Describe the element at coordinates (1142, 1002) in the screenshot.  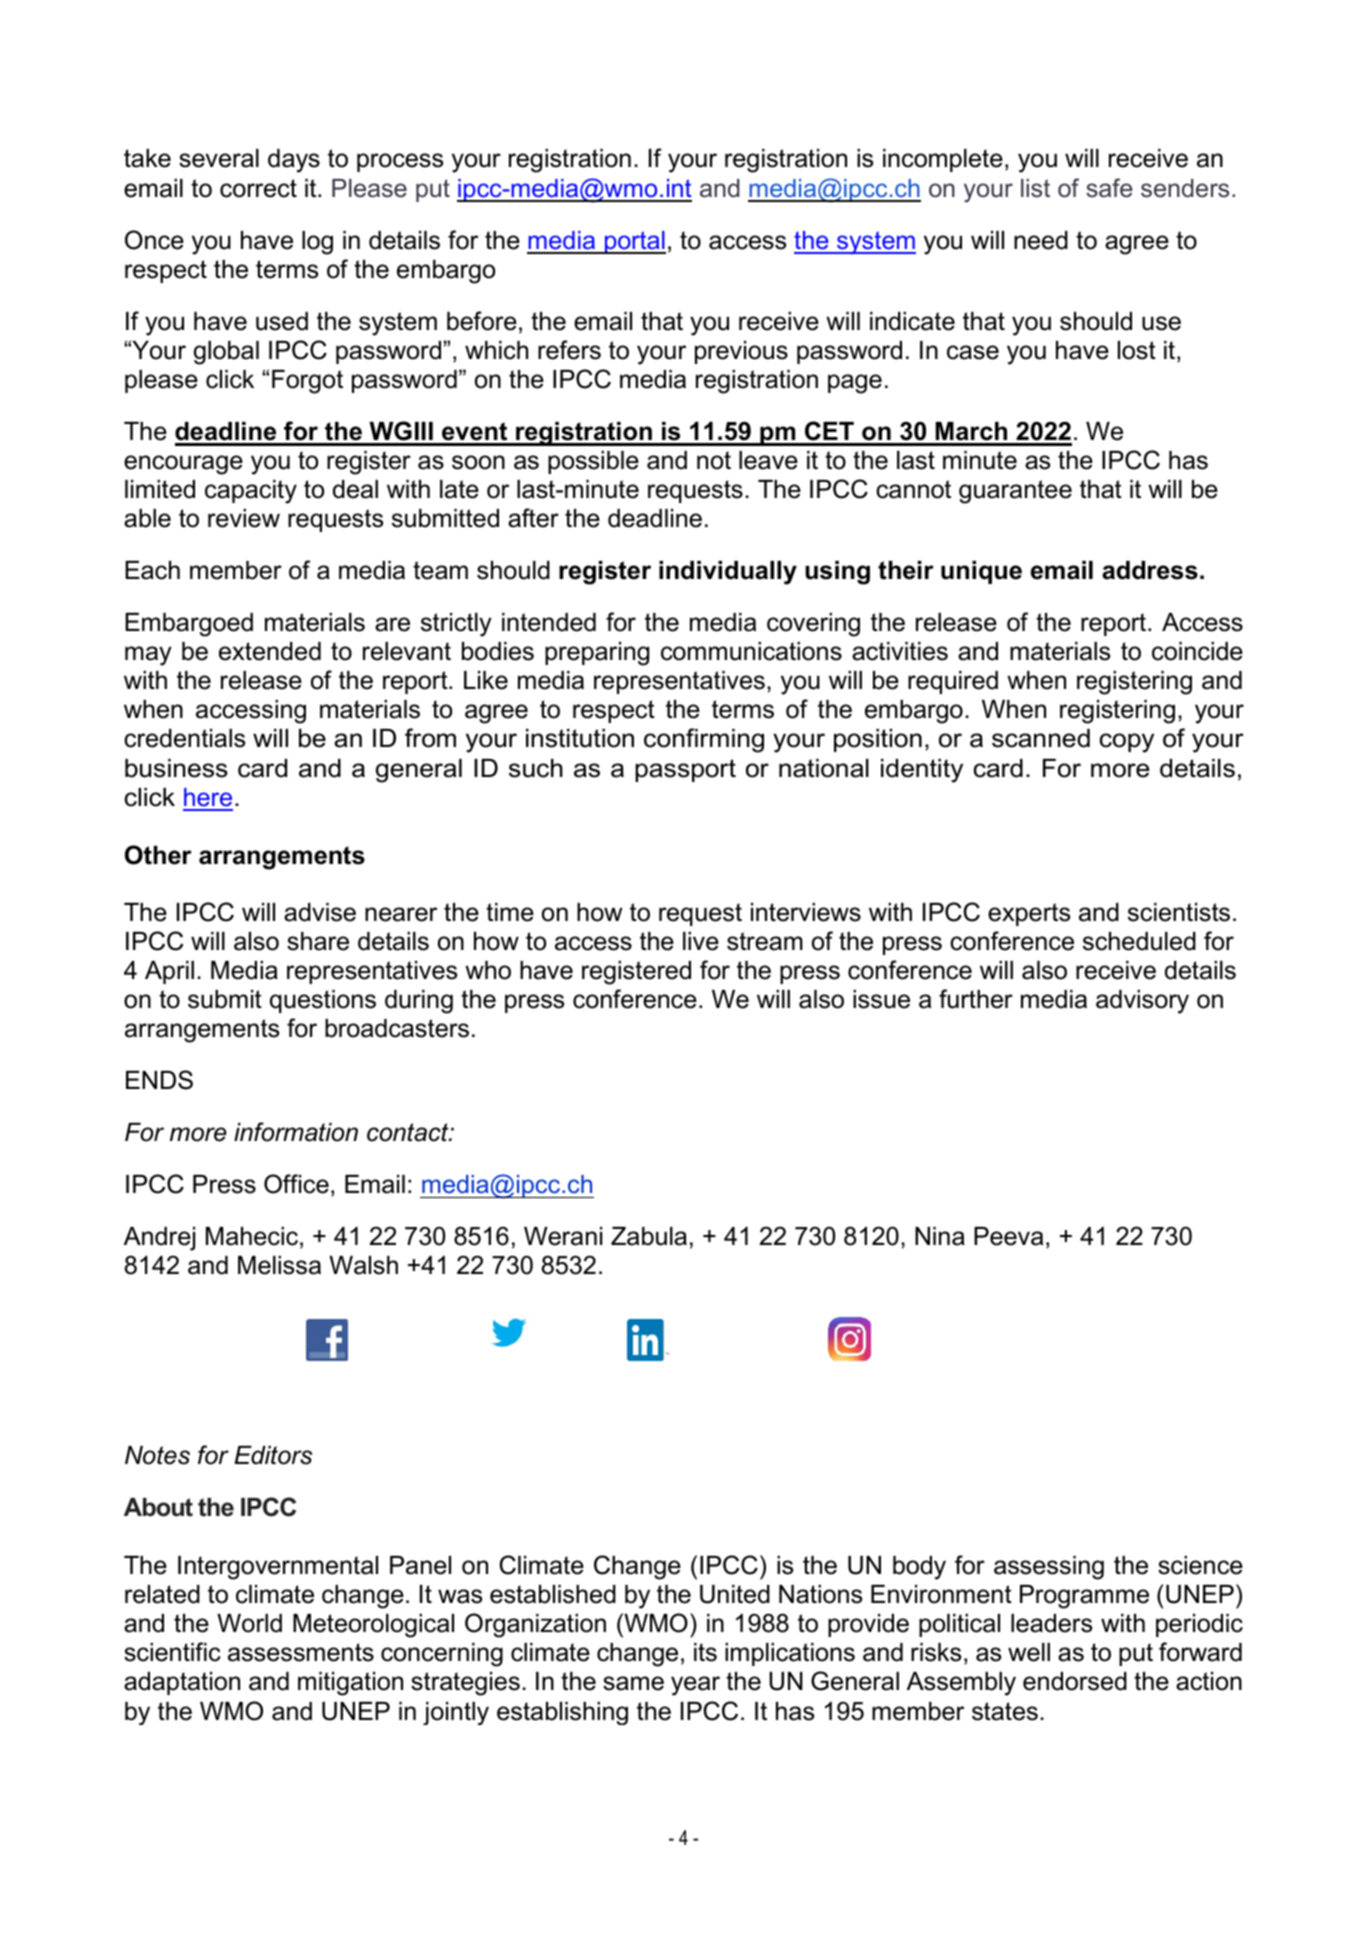
I see `advisory` at that location.
